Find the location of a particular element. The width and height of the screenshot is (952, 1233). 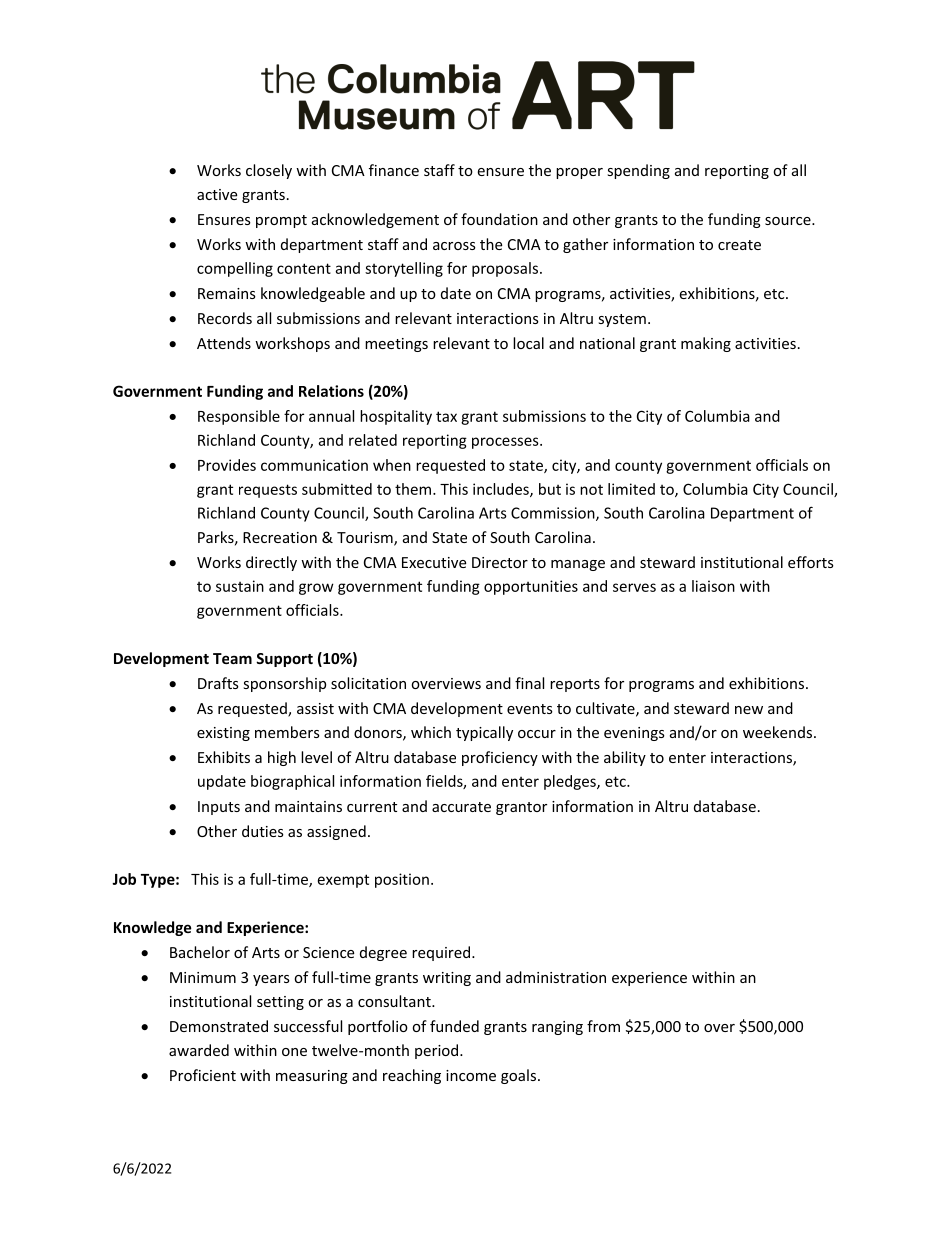

weekends is located at coordinates (779, 732).
